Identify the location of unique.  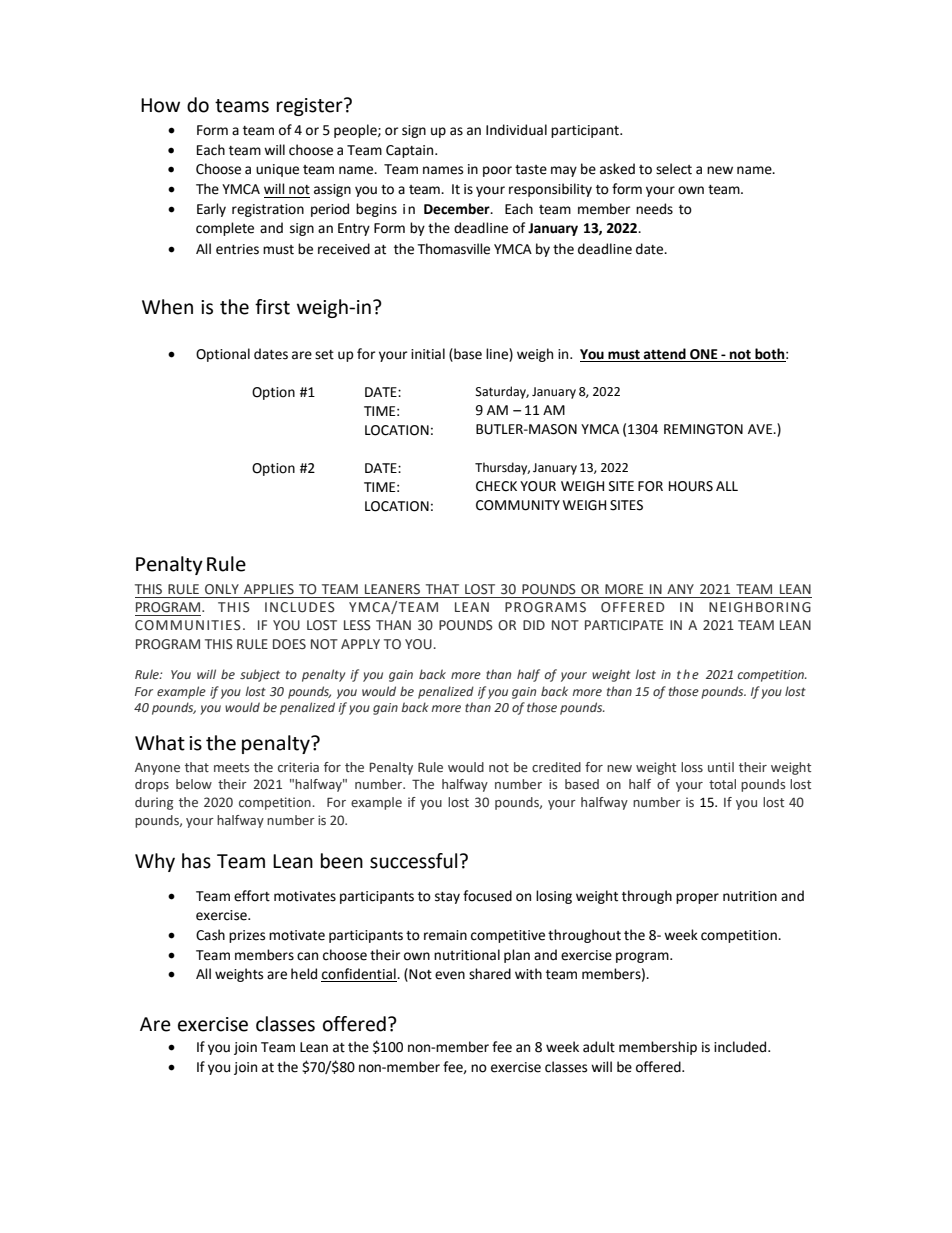
(277, 170).
